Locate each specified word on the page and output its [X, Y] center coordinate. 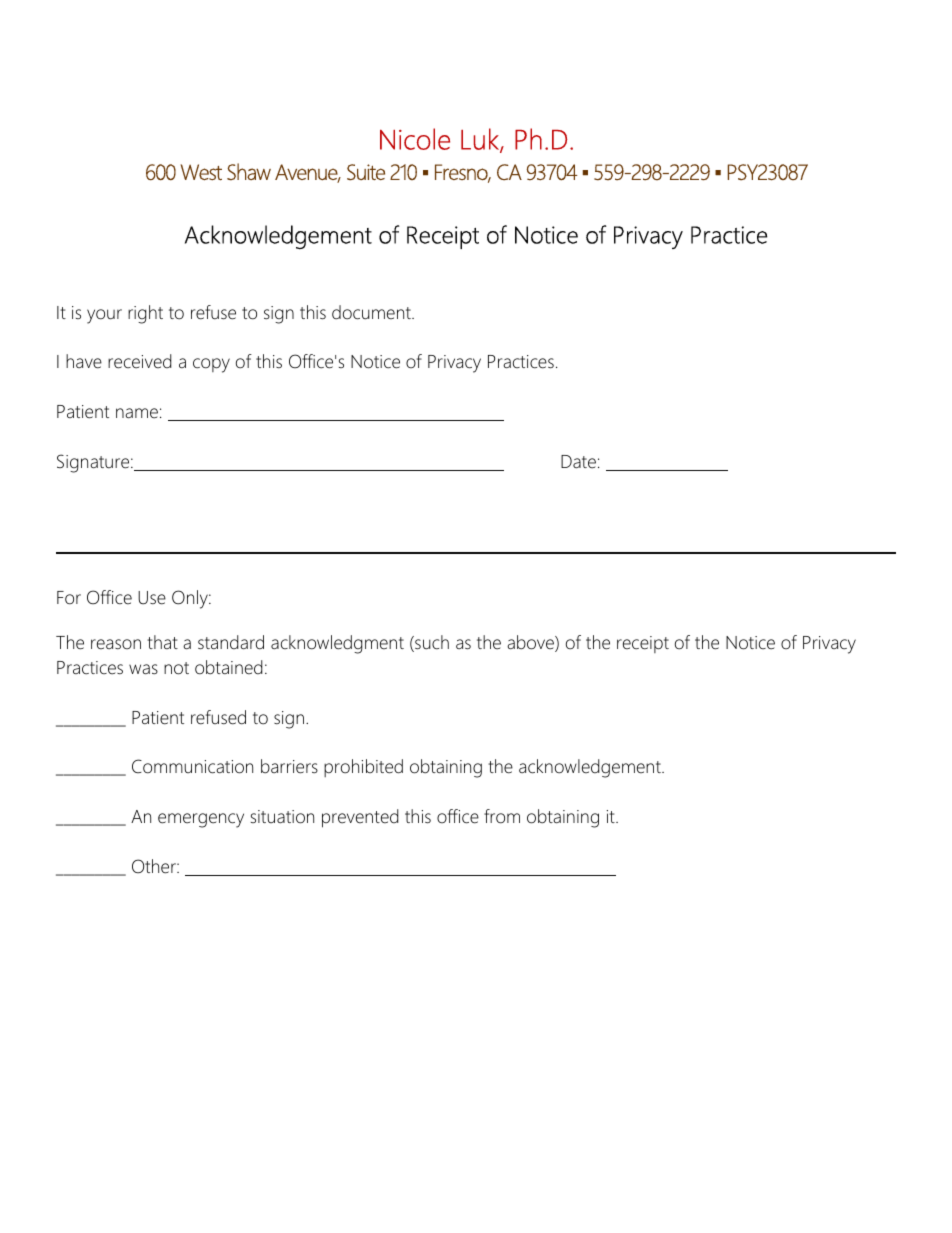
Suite [366, 172]
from [502, 816]
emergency [201, 820]
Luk [481, 140]
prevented [360, 818]
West [201, 172]
